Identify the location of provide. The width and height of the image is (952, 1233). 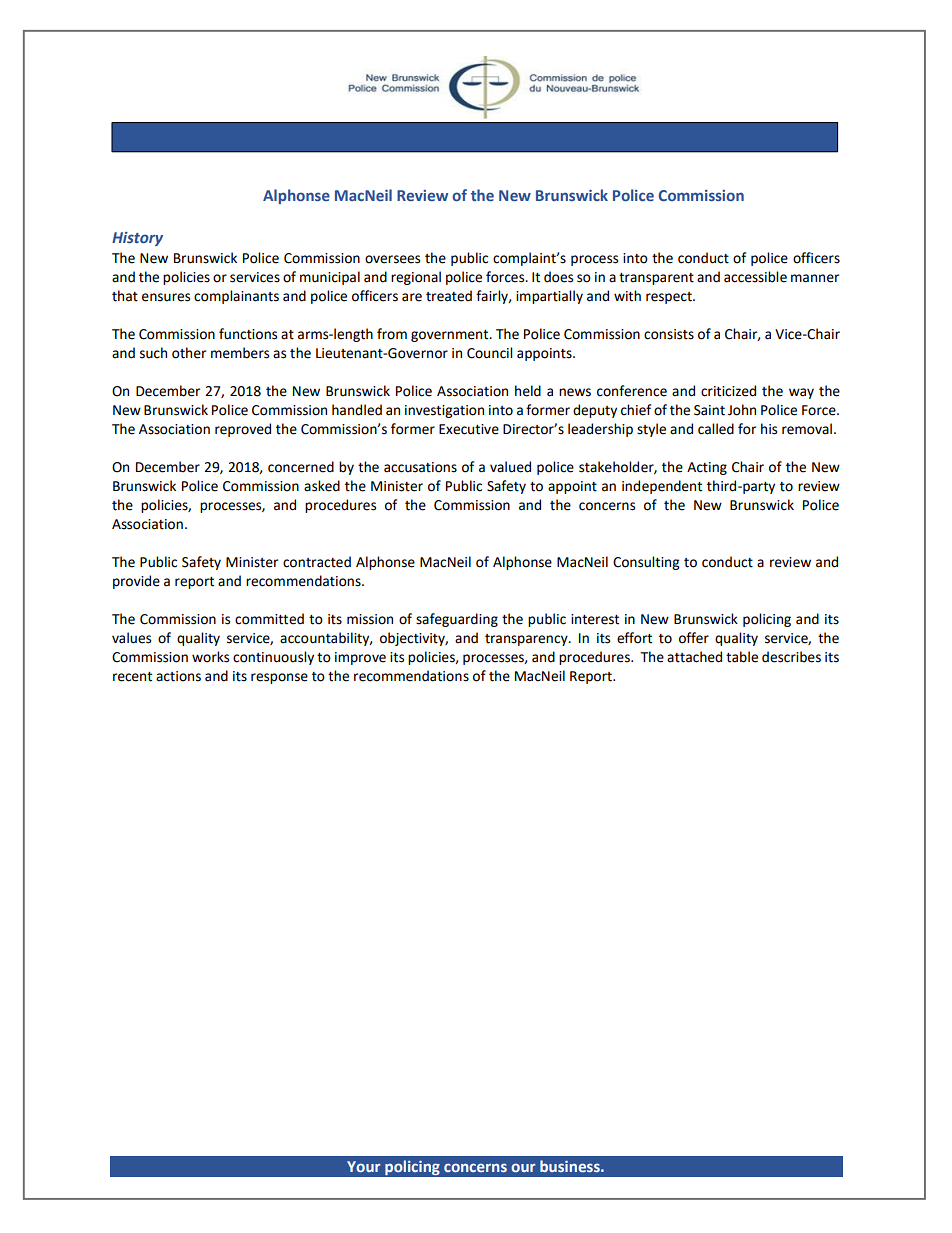
(136, 582).
